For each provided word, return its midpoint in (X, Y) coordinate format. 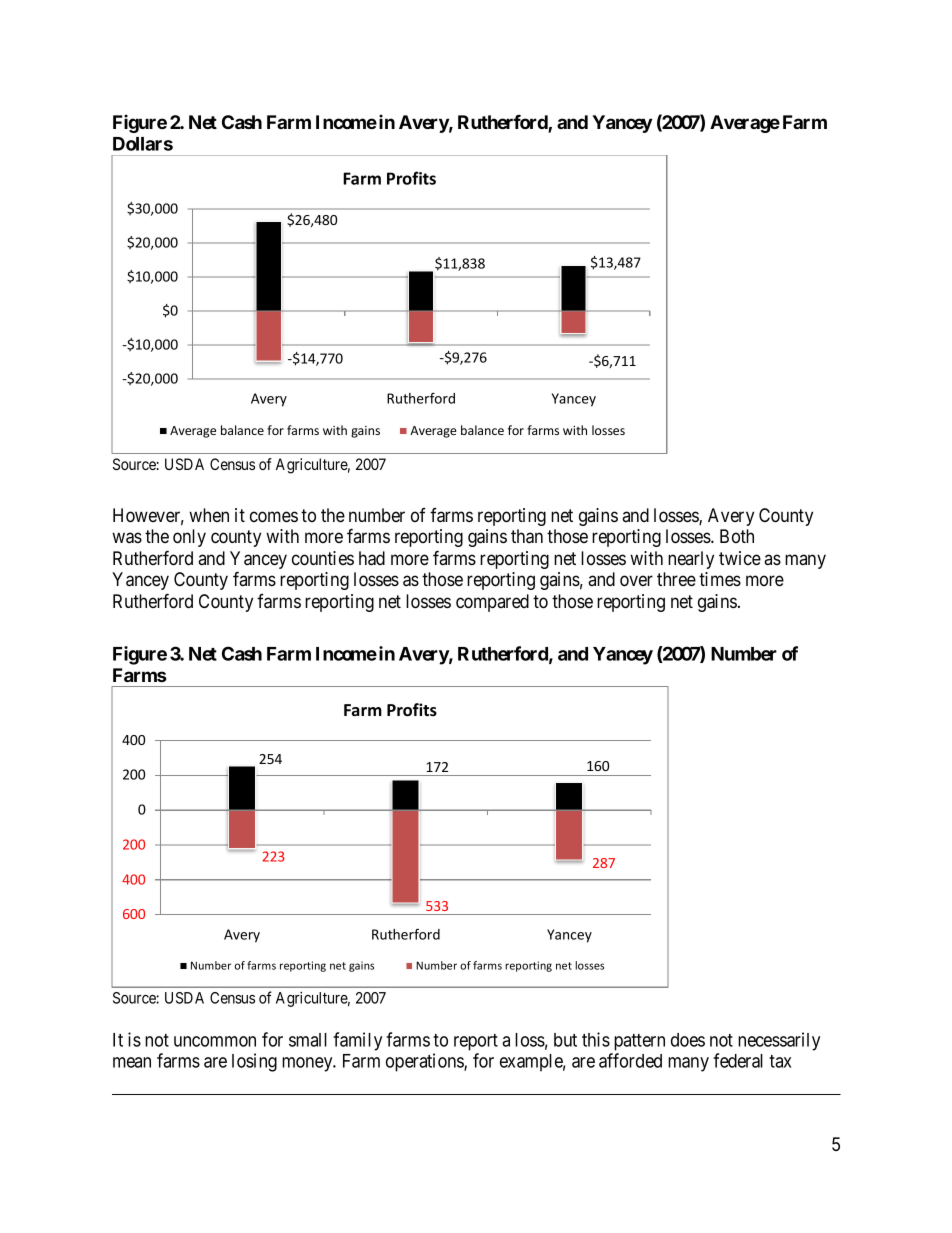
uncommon (215, 1041)
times (720, 579)
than (527, 536)
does (688, 1040)
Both (737, 536)
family (357, 1041)
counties (323, 558)
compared (492, 603)
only (189, 538)
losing (254, 1062)
